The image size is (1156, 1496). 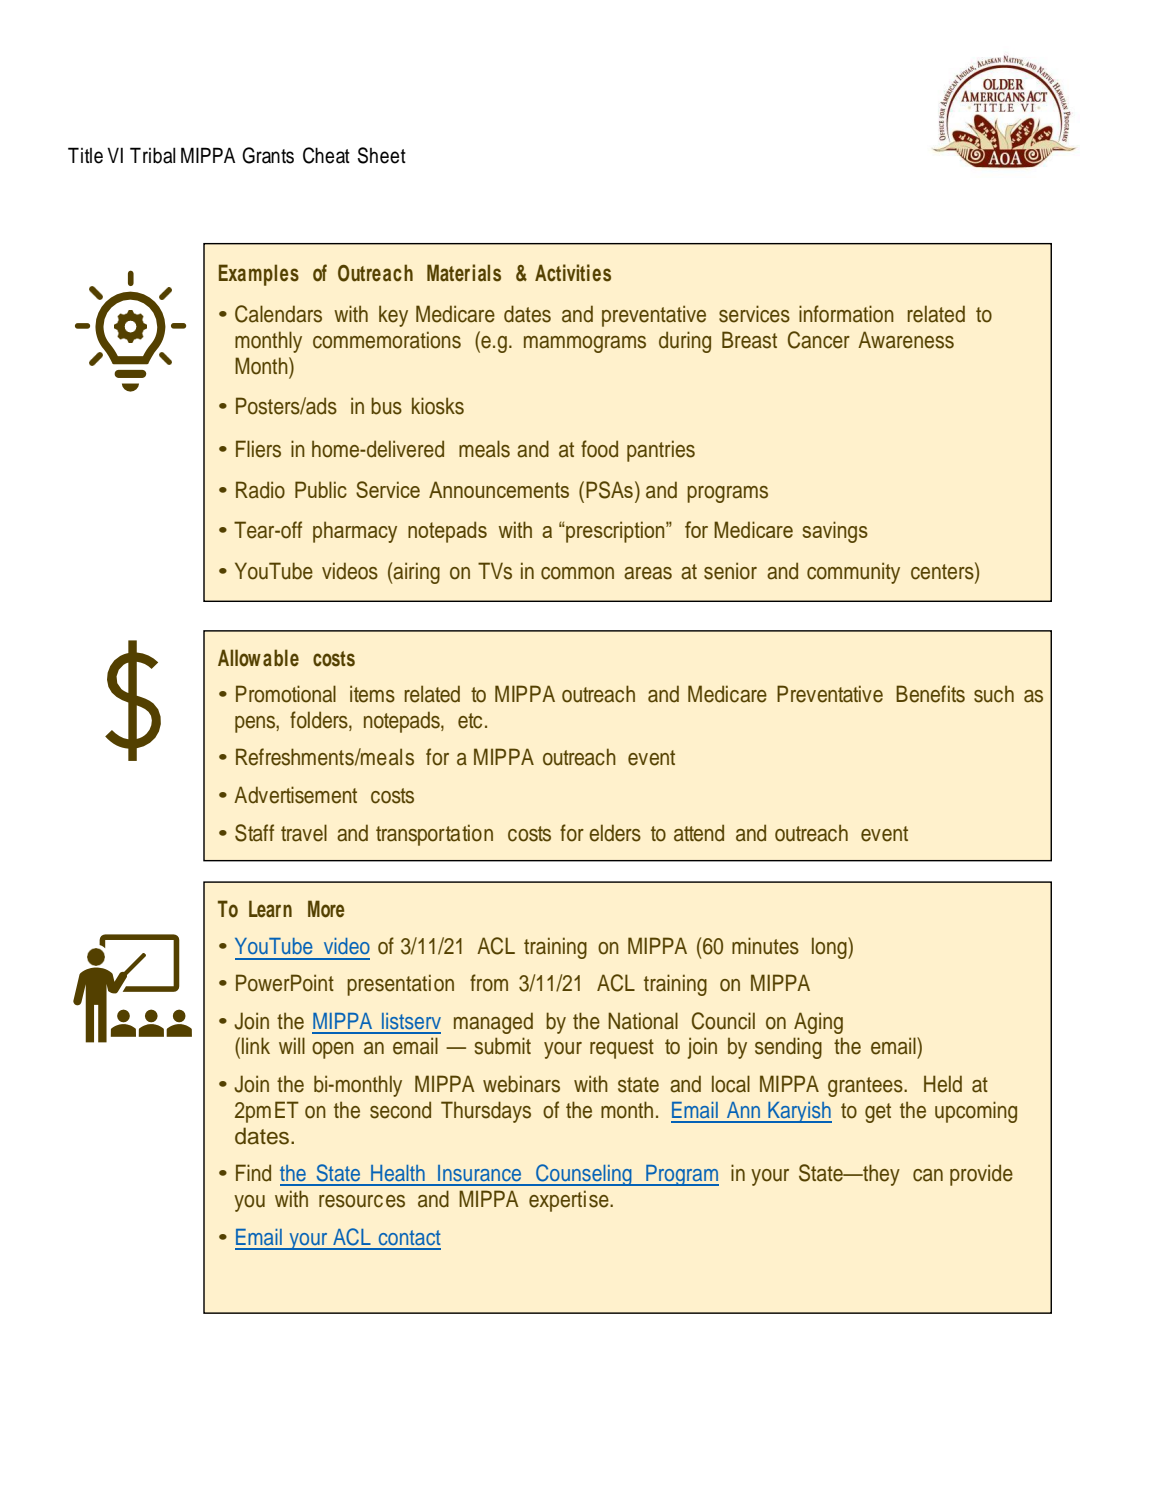 I want to click on etc, so click(x=470, y=721).
